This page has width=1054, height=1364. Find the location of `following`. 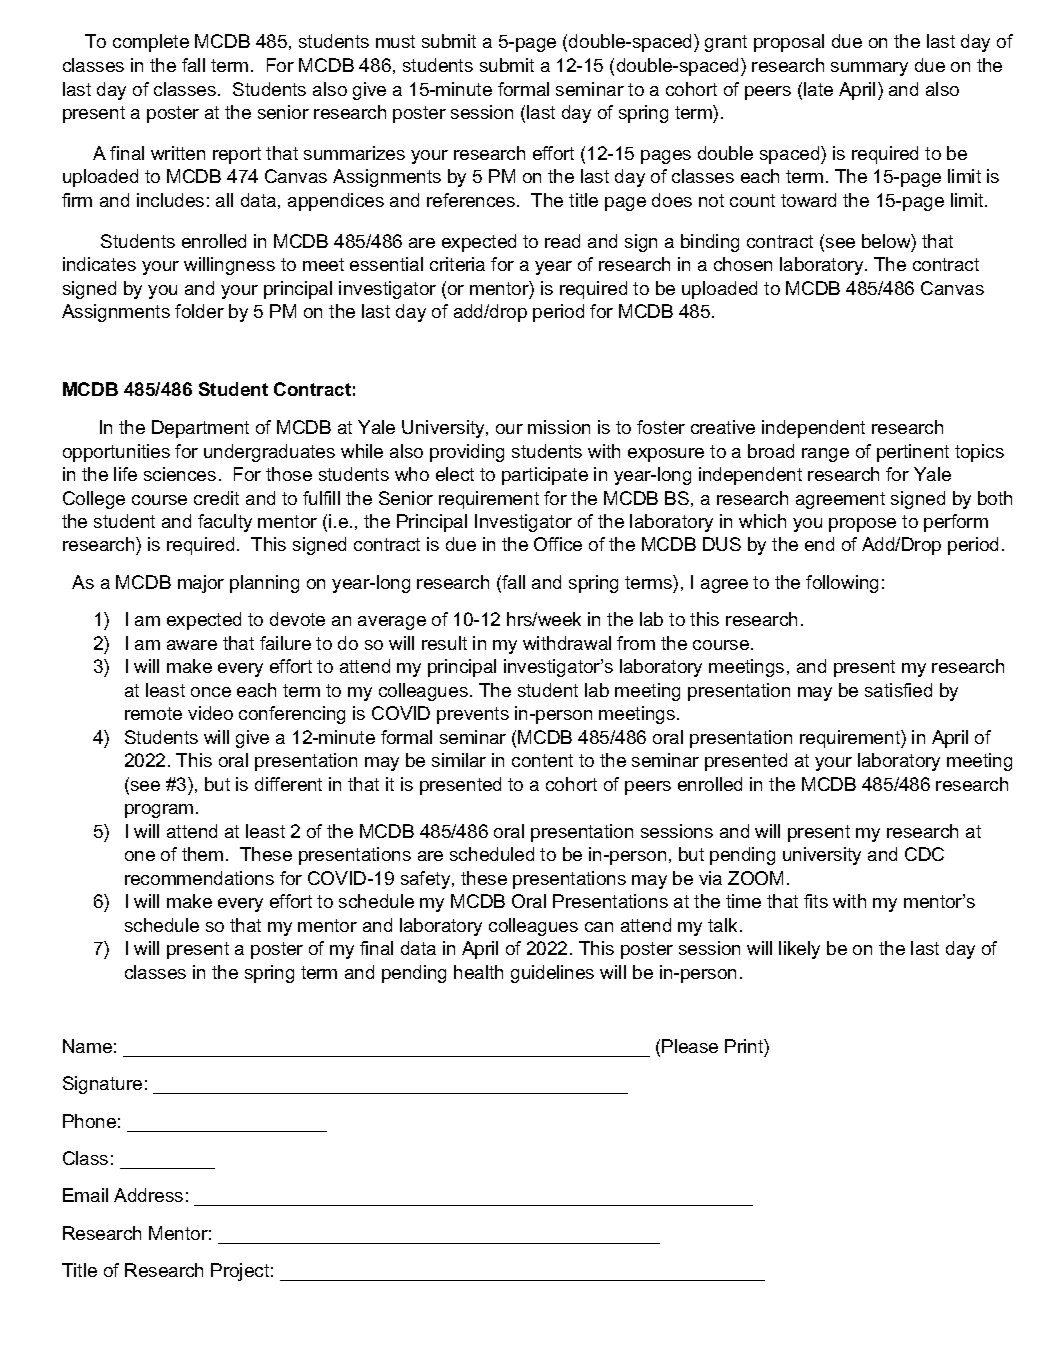

following is located at coordinates (842, 584).
